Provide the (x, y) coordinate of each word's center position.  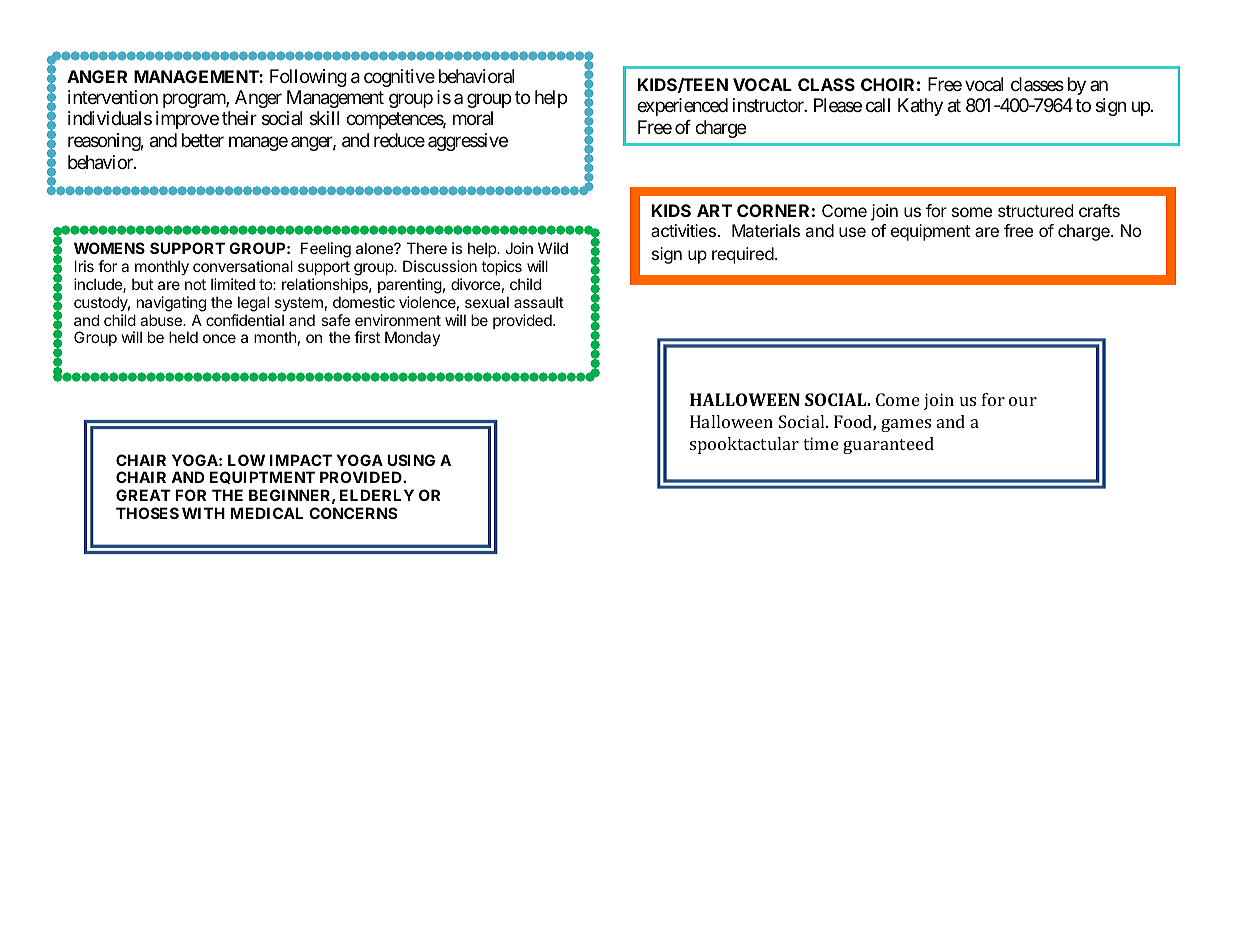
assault (539, 302)
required (743, 255)
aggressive (468, 142)
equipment (930, 232)
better (203, 140)
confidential (245, 320)
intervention (113, 97)
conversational (243, 266)
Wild (553, 248)
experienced (682, 107)
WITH (203, 513)
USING (411, 460)
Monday (412, 338)
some (972, 212)
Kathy (920, 107)
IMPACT (301, 460)
